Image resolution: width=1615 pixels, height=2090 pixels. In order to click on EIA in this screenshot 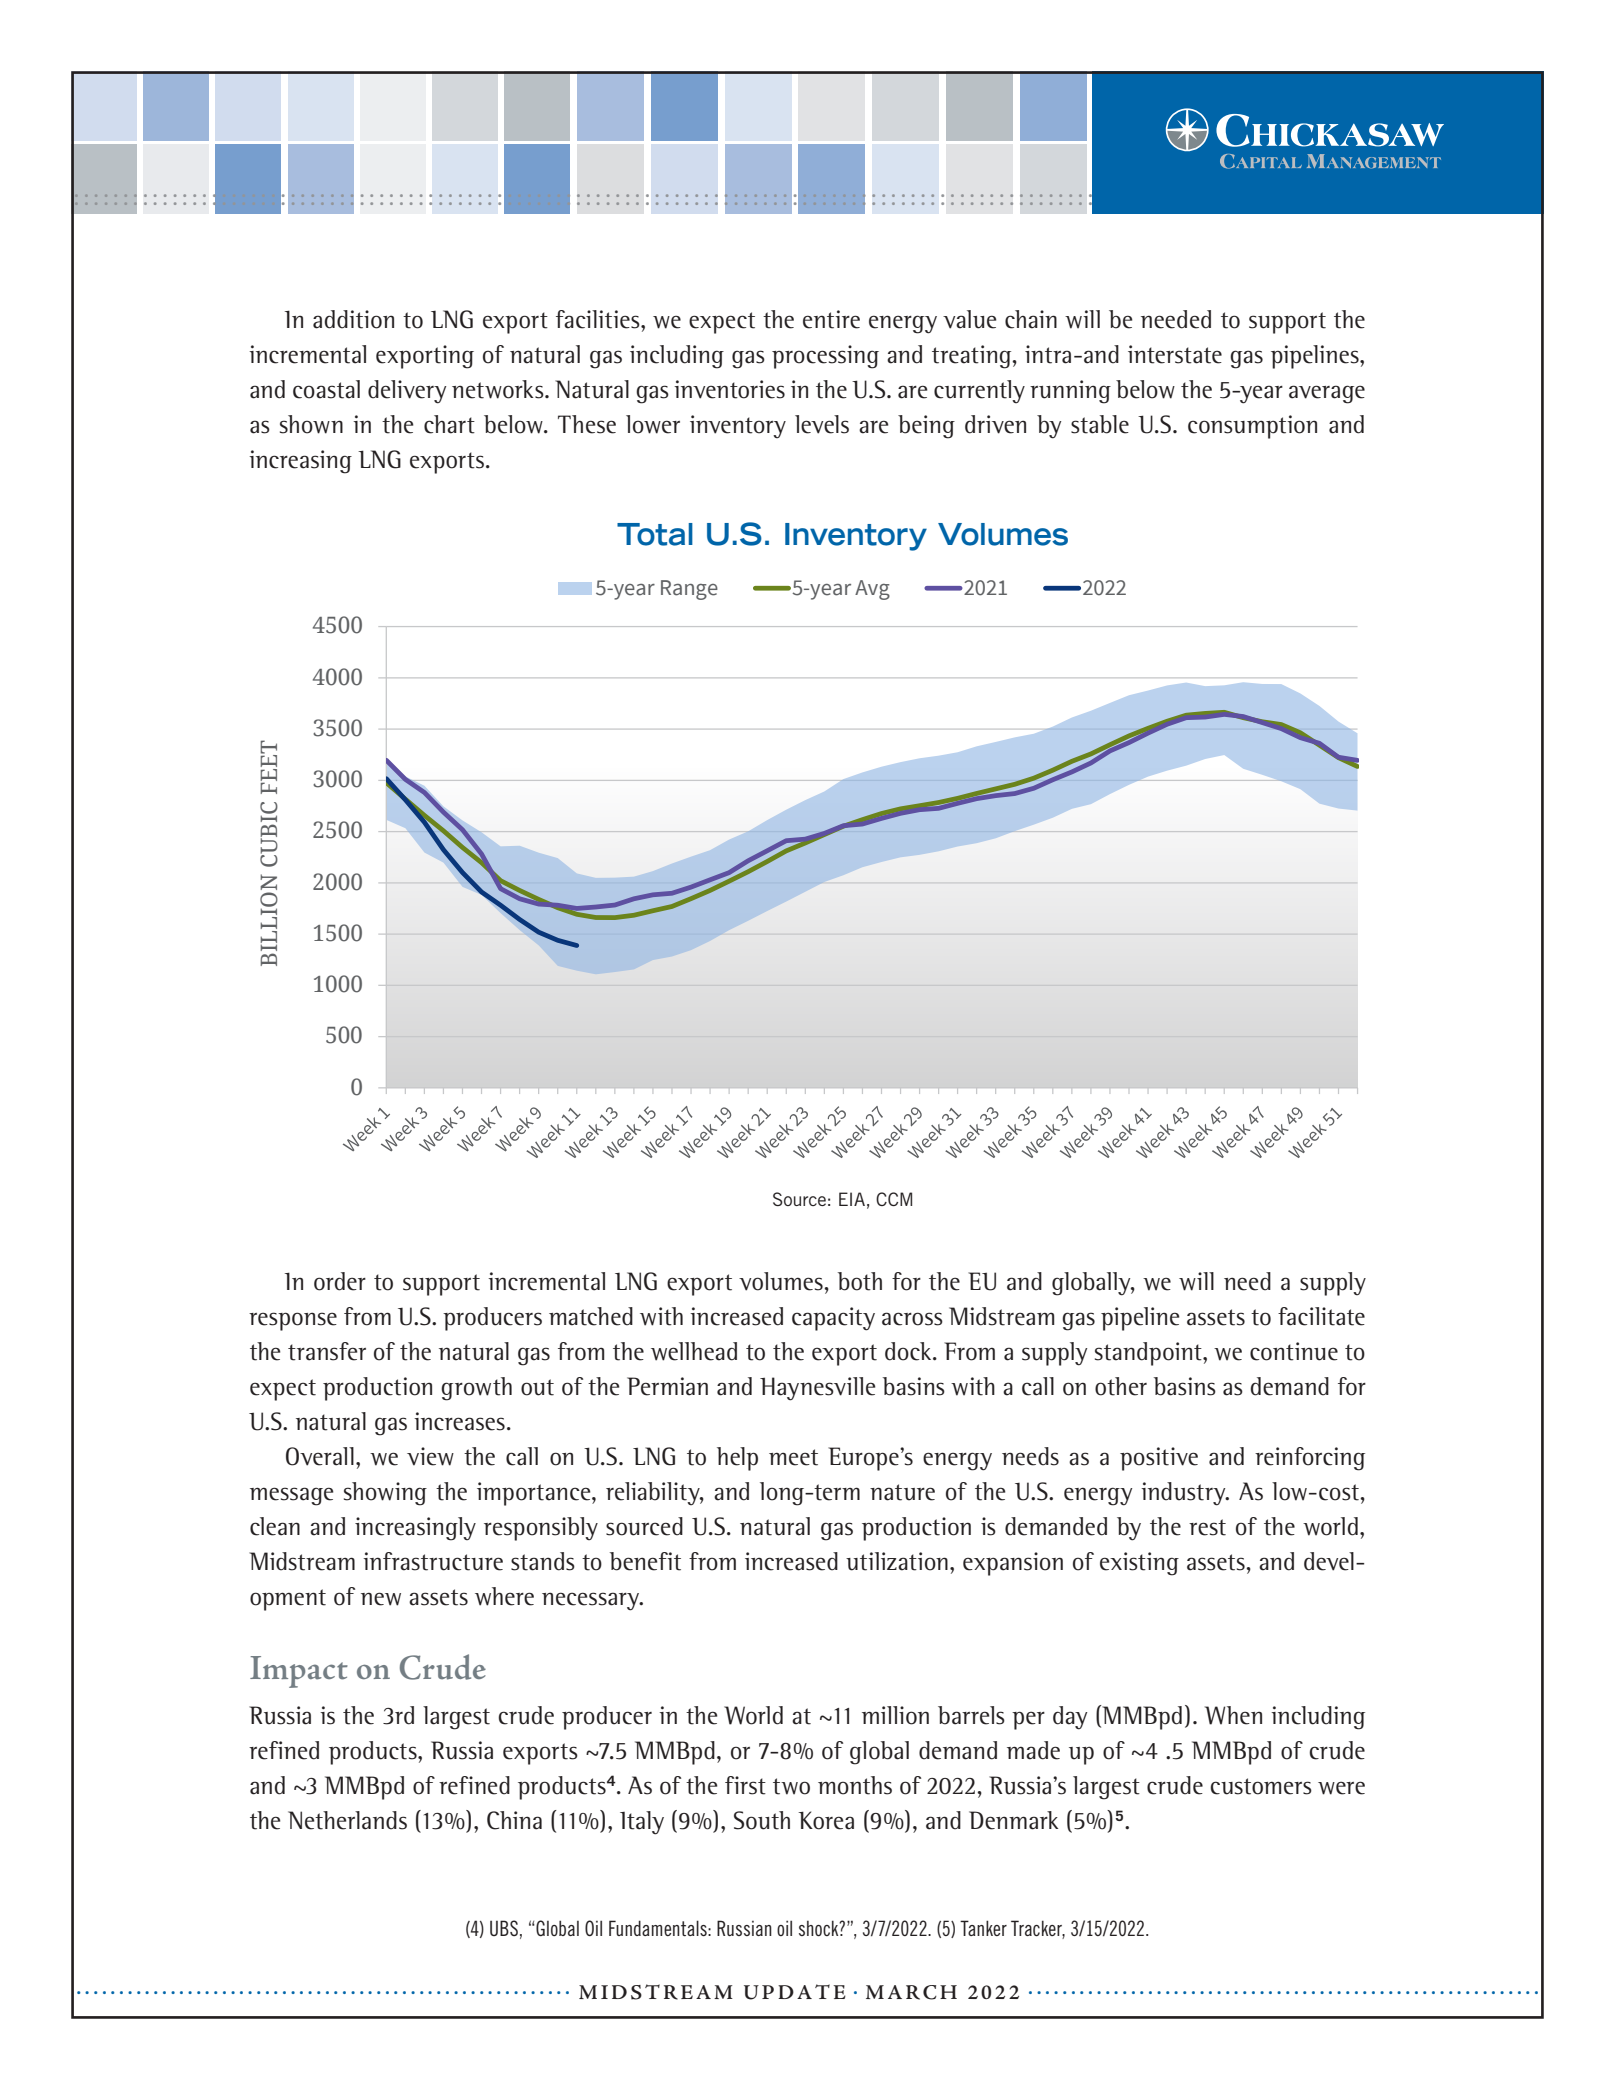, I will do `click(852, 1199)`.
